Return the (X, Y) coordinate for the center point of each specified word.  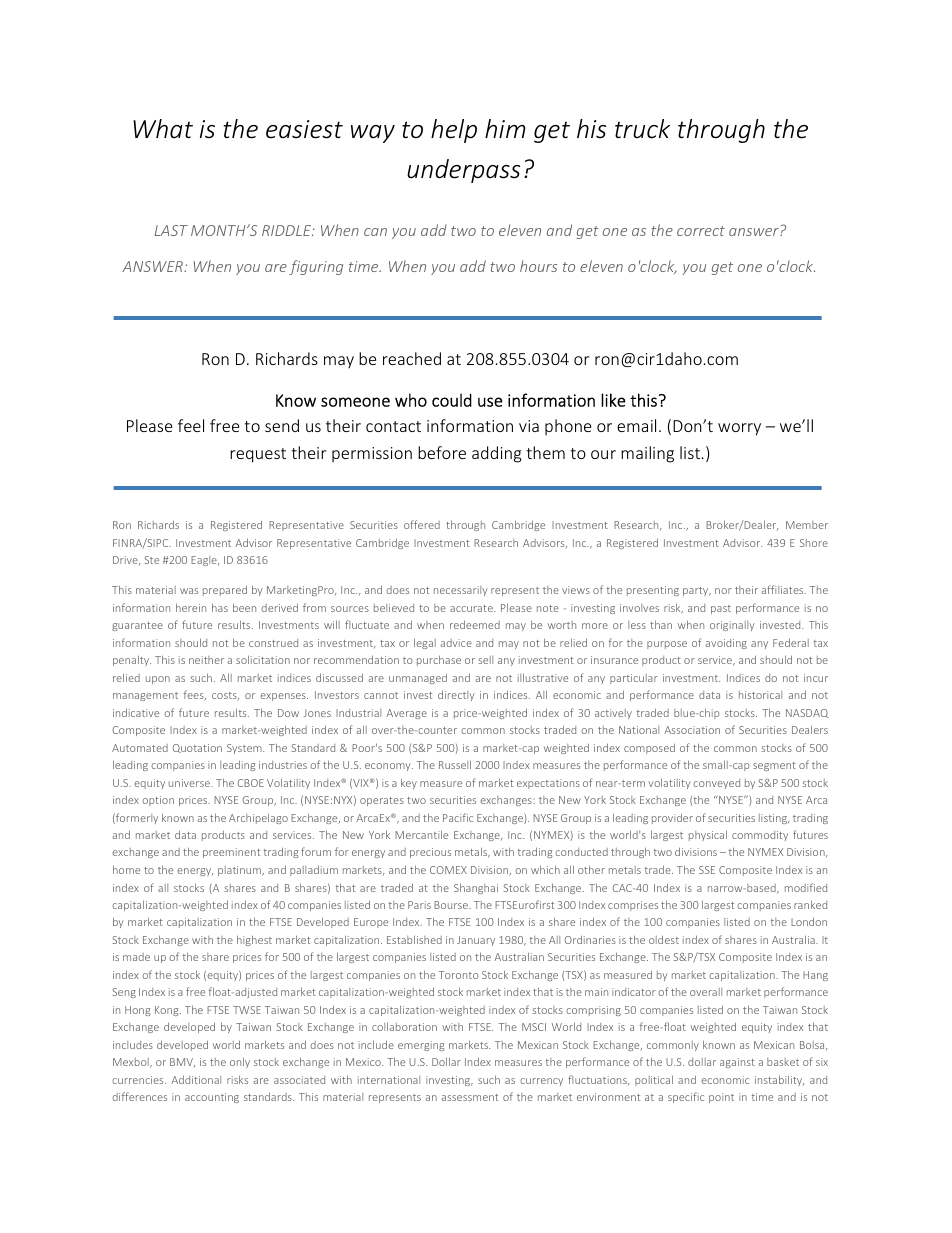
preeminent (231, 853)
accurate (472, 608)
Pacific (458, 817)
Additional (196, 1079)
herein (191, 607)
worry (739, 429)
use (490, 402)
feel (191, 425)
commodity (760, 836)
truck (642, 129)
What (163, 129)
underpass (463, 171)
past (721, 609)
